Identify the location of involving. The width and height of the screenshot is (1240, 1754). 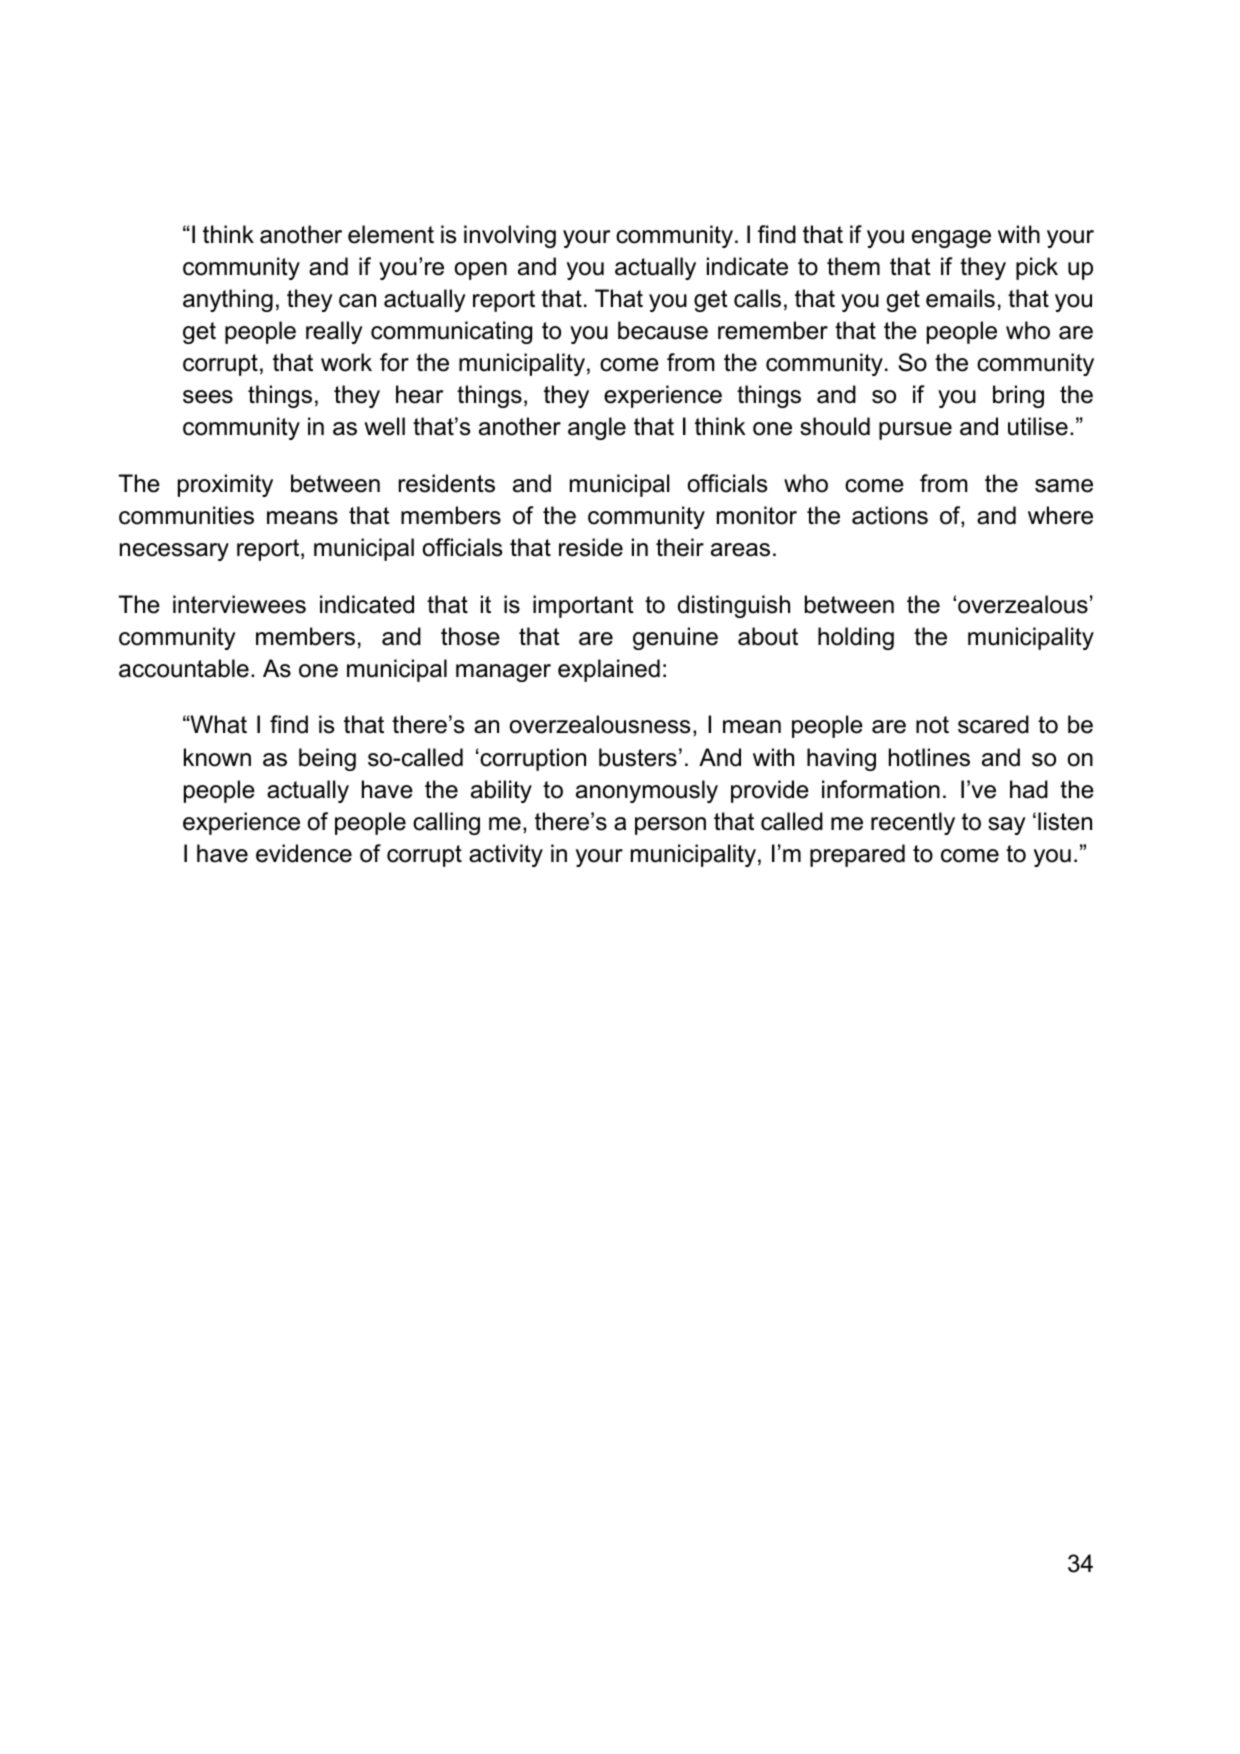
(510, 236).
